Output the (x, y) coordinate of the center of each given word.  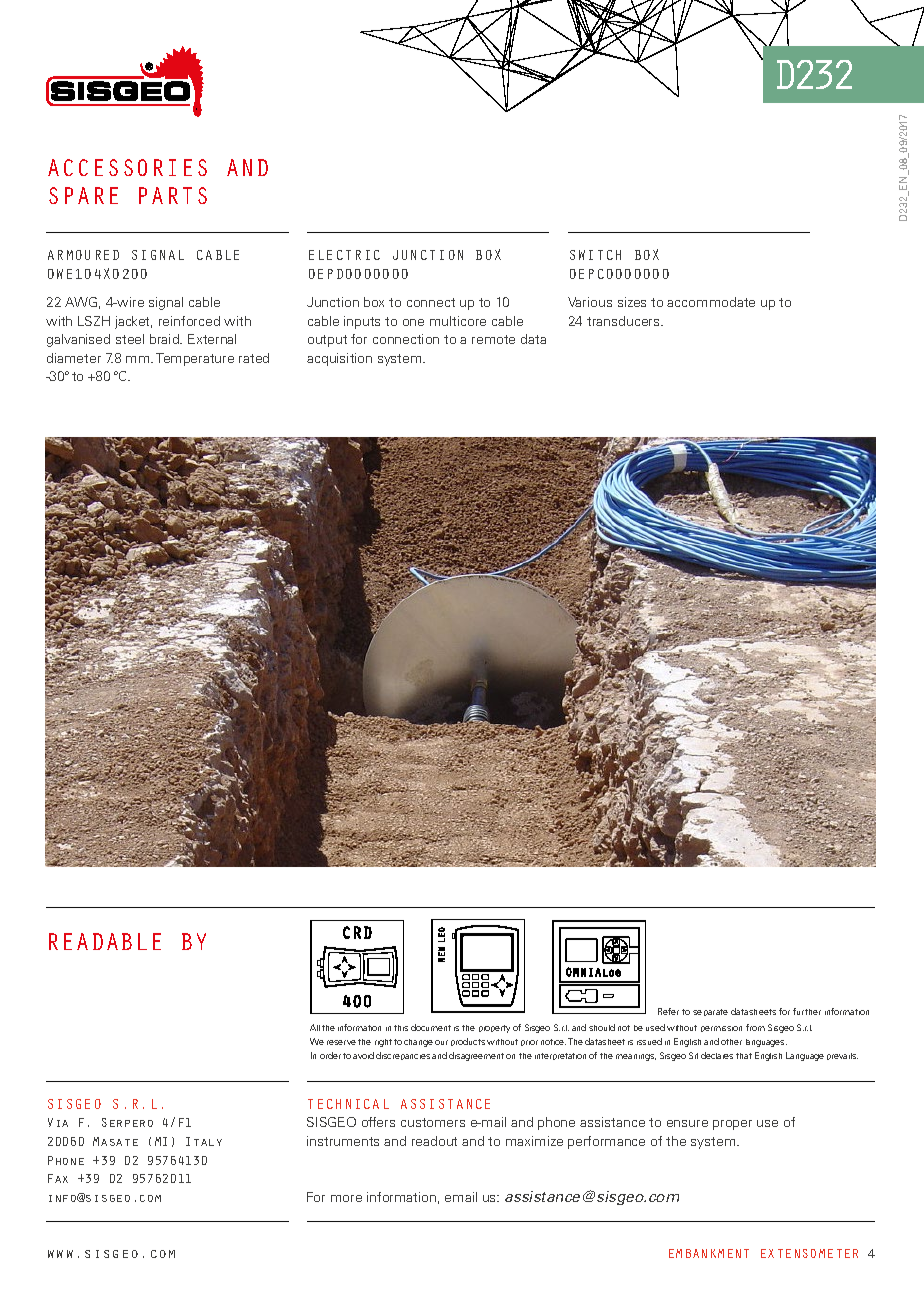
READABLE (105, 941)
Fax (58, 1178)
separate (710, 1012)
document (431, 1027)
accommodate (711, 302)
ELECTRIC (344, 255)
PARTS (173, 195)
